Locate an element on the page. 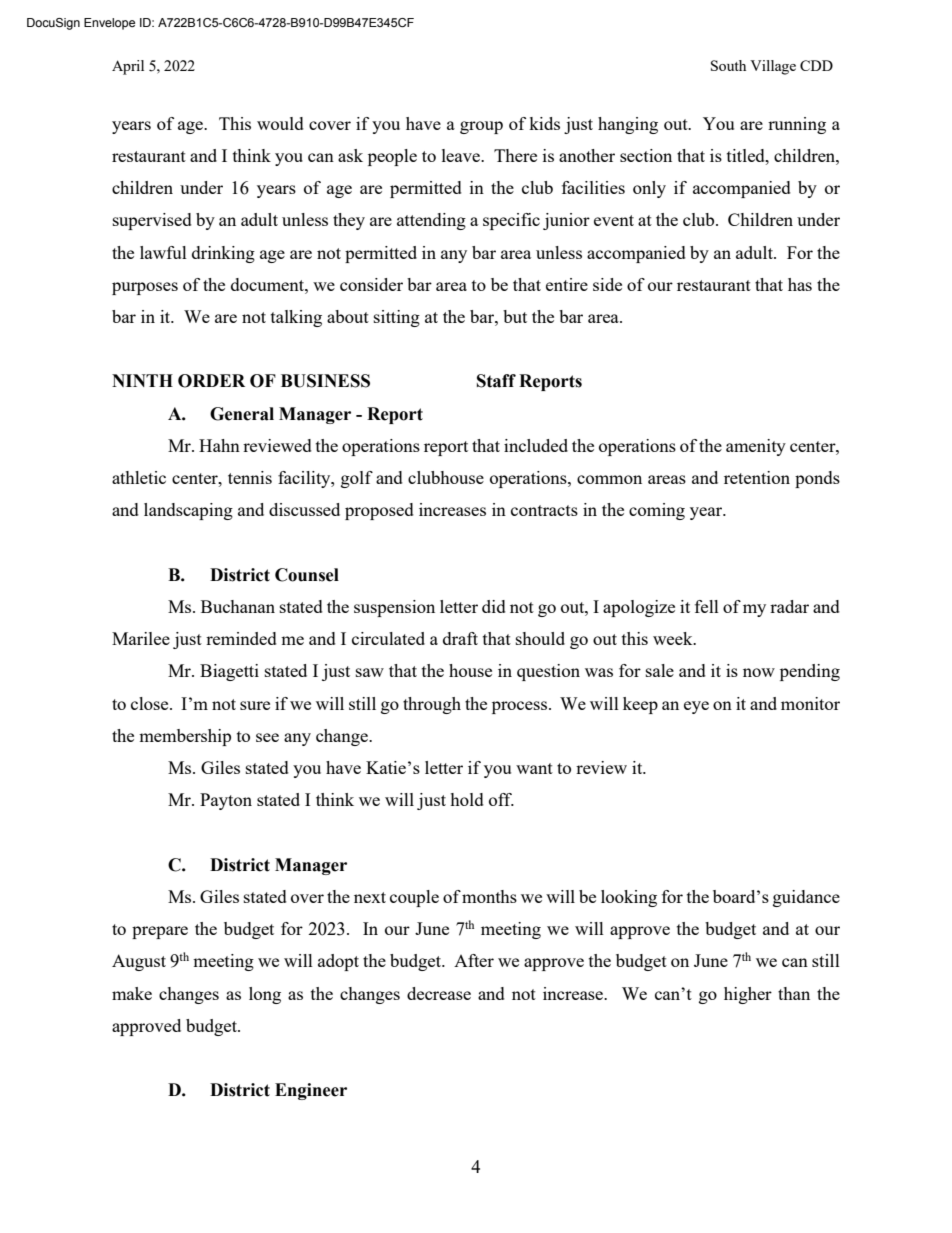  General is located at coordinates (242, 414).
